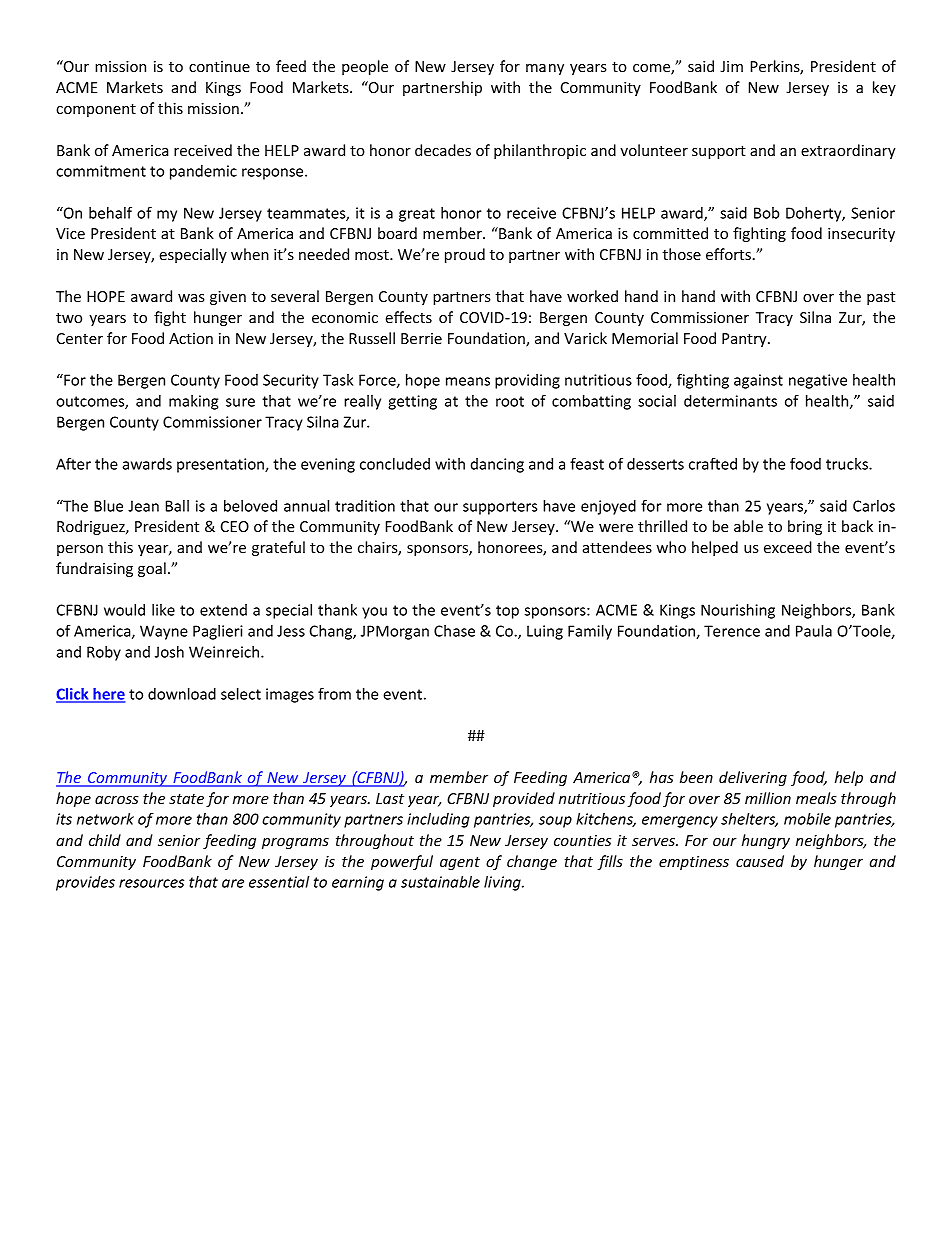 The width and height of the screenshot is (952, 1233). What do you see at coordinates (728, 254) in the screenshot?
I see `efforts` at bounding box center [728, 254].
